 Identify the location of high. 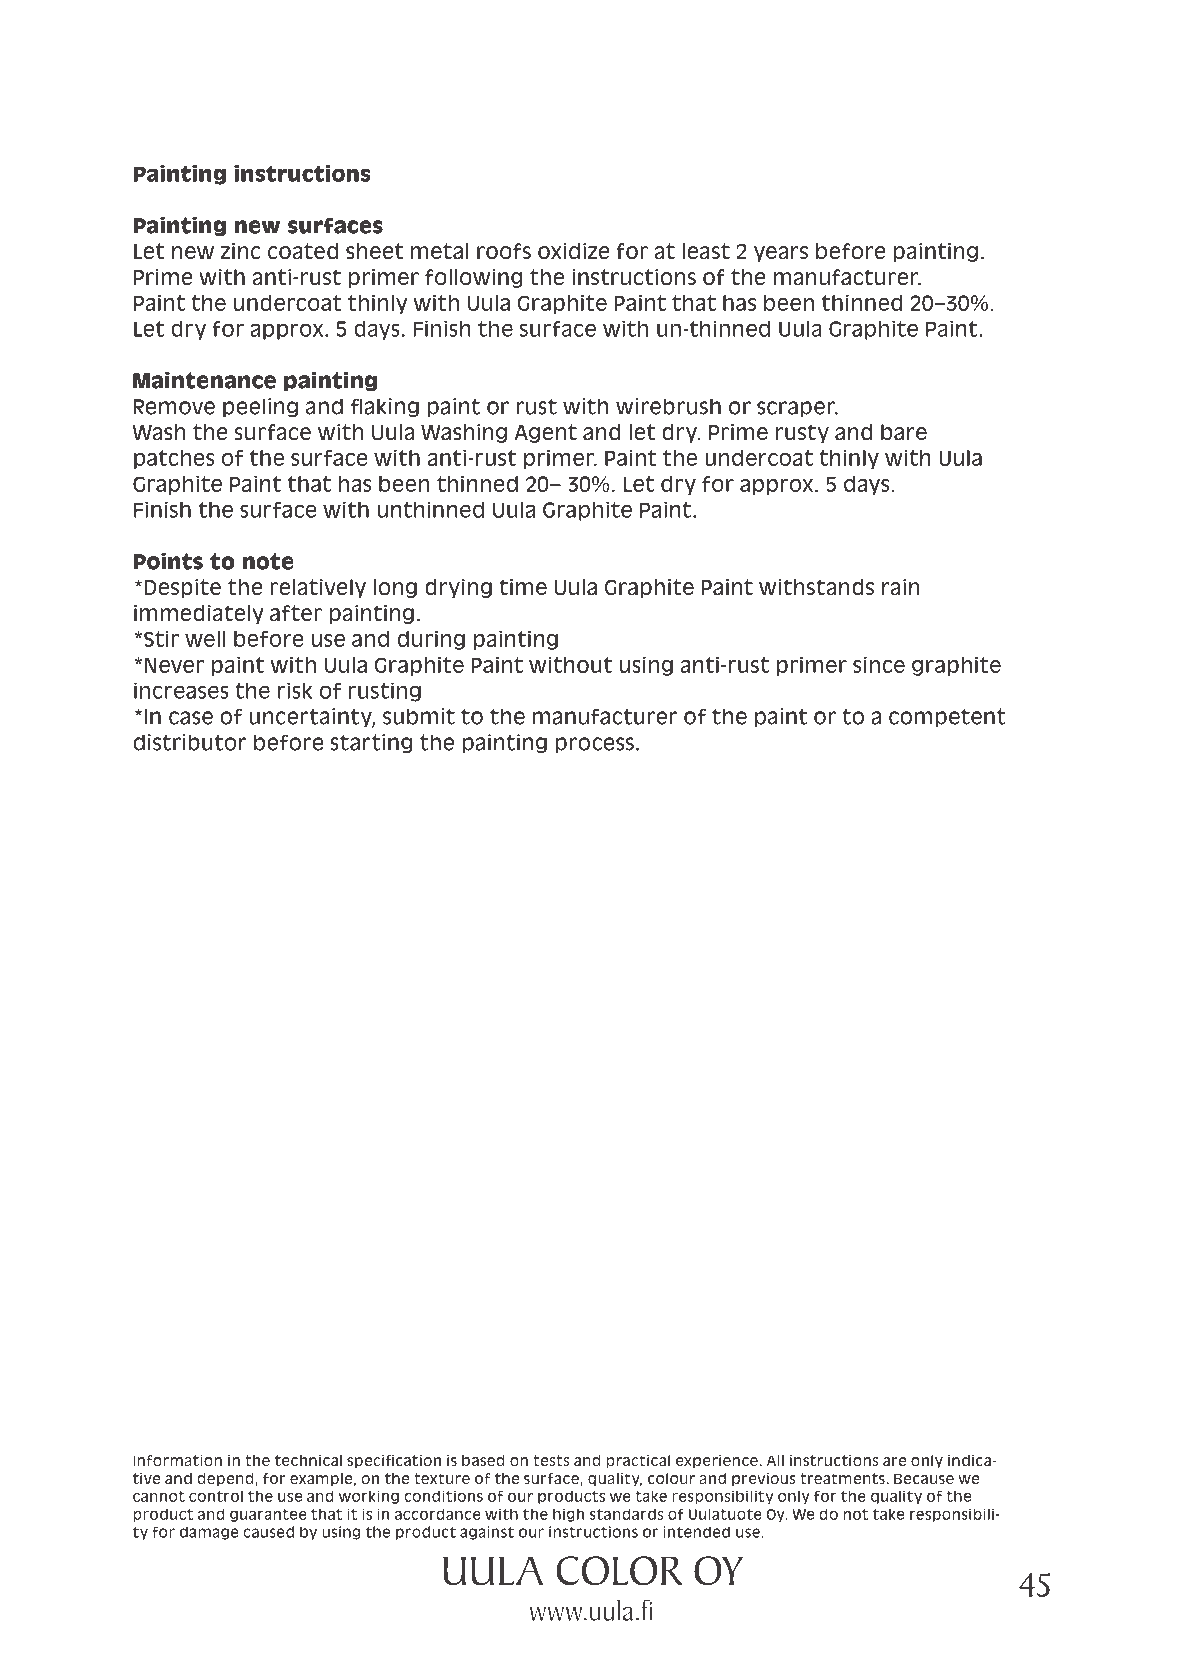
(568, 1515).
